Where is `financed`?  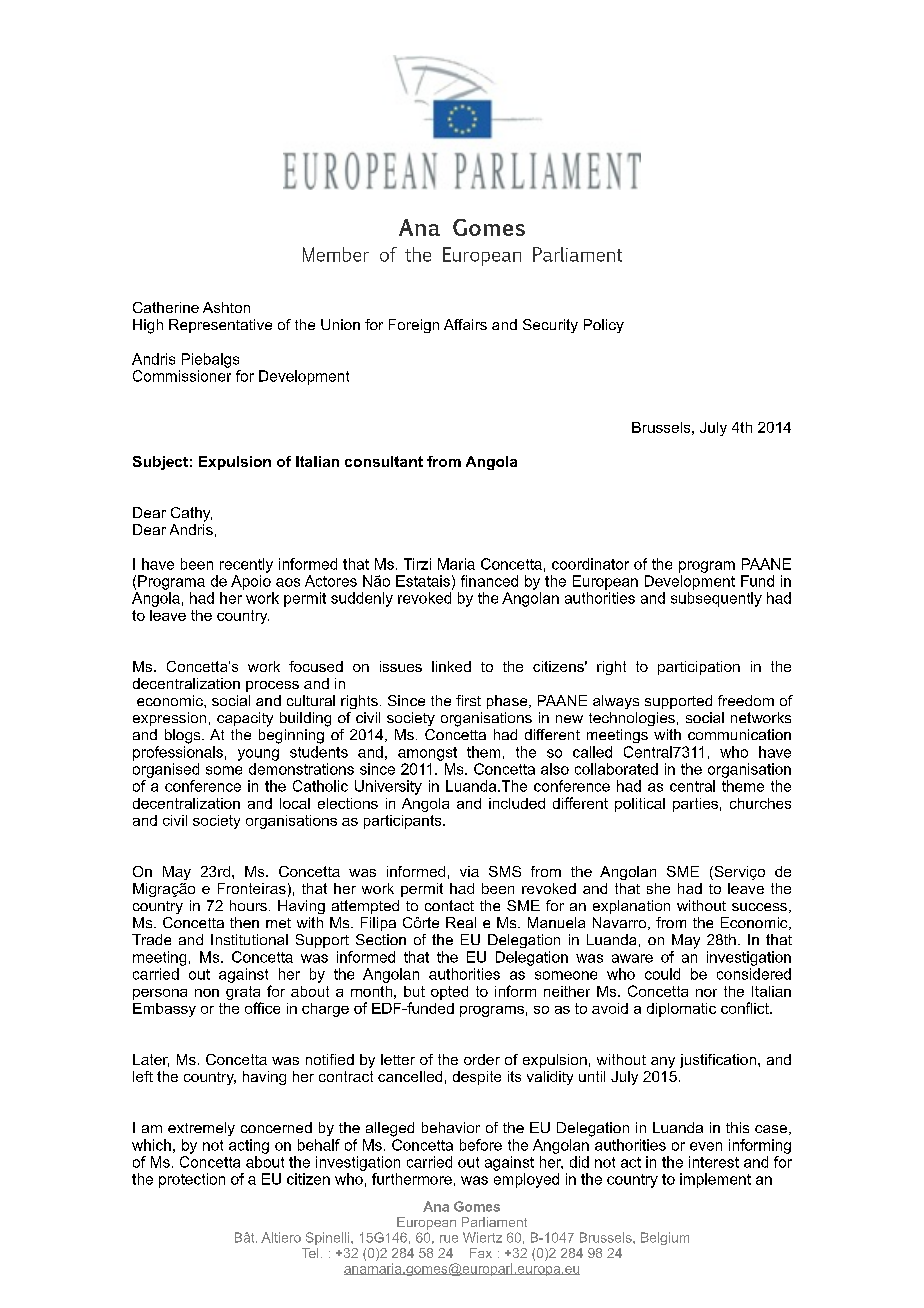
financed is located at coordinates (489, 581).
